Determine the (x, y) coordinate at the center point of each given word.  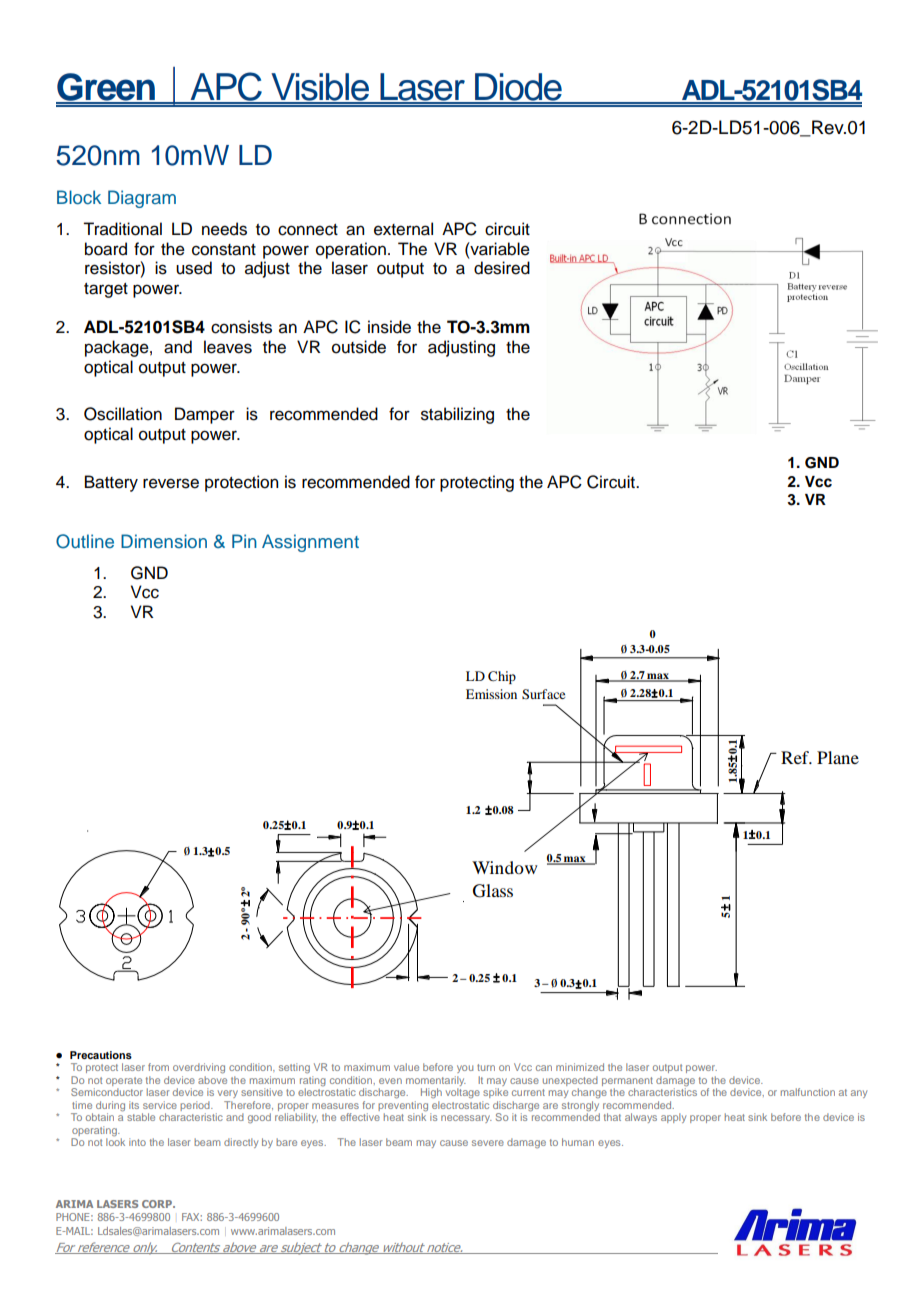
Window (504, 867)
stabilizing (457, 415)
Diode (518, 88)
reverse (171, 483)
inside (389, 327)
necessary (466, 1119)
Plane (838, 757)
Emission (491, 694)
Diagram (142, 199)
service (160, 1105)
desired (502, 268)
